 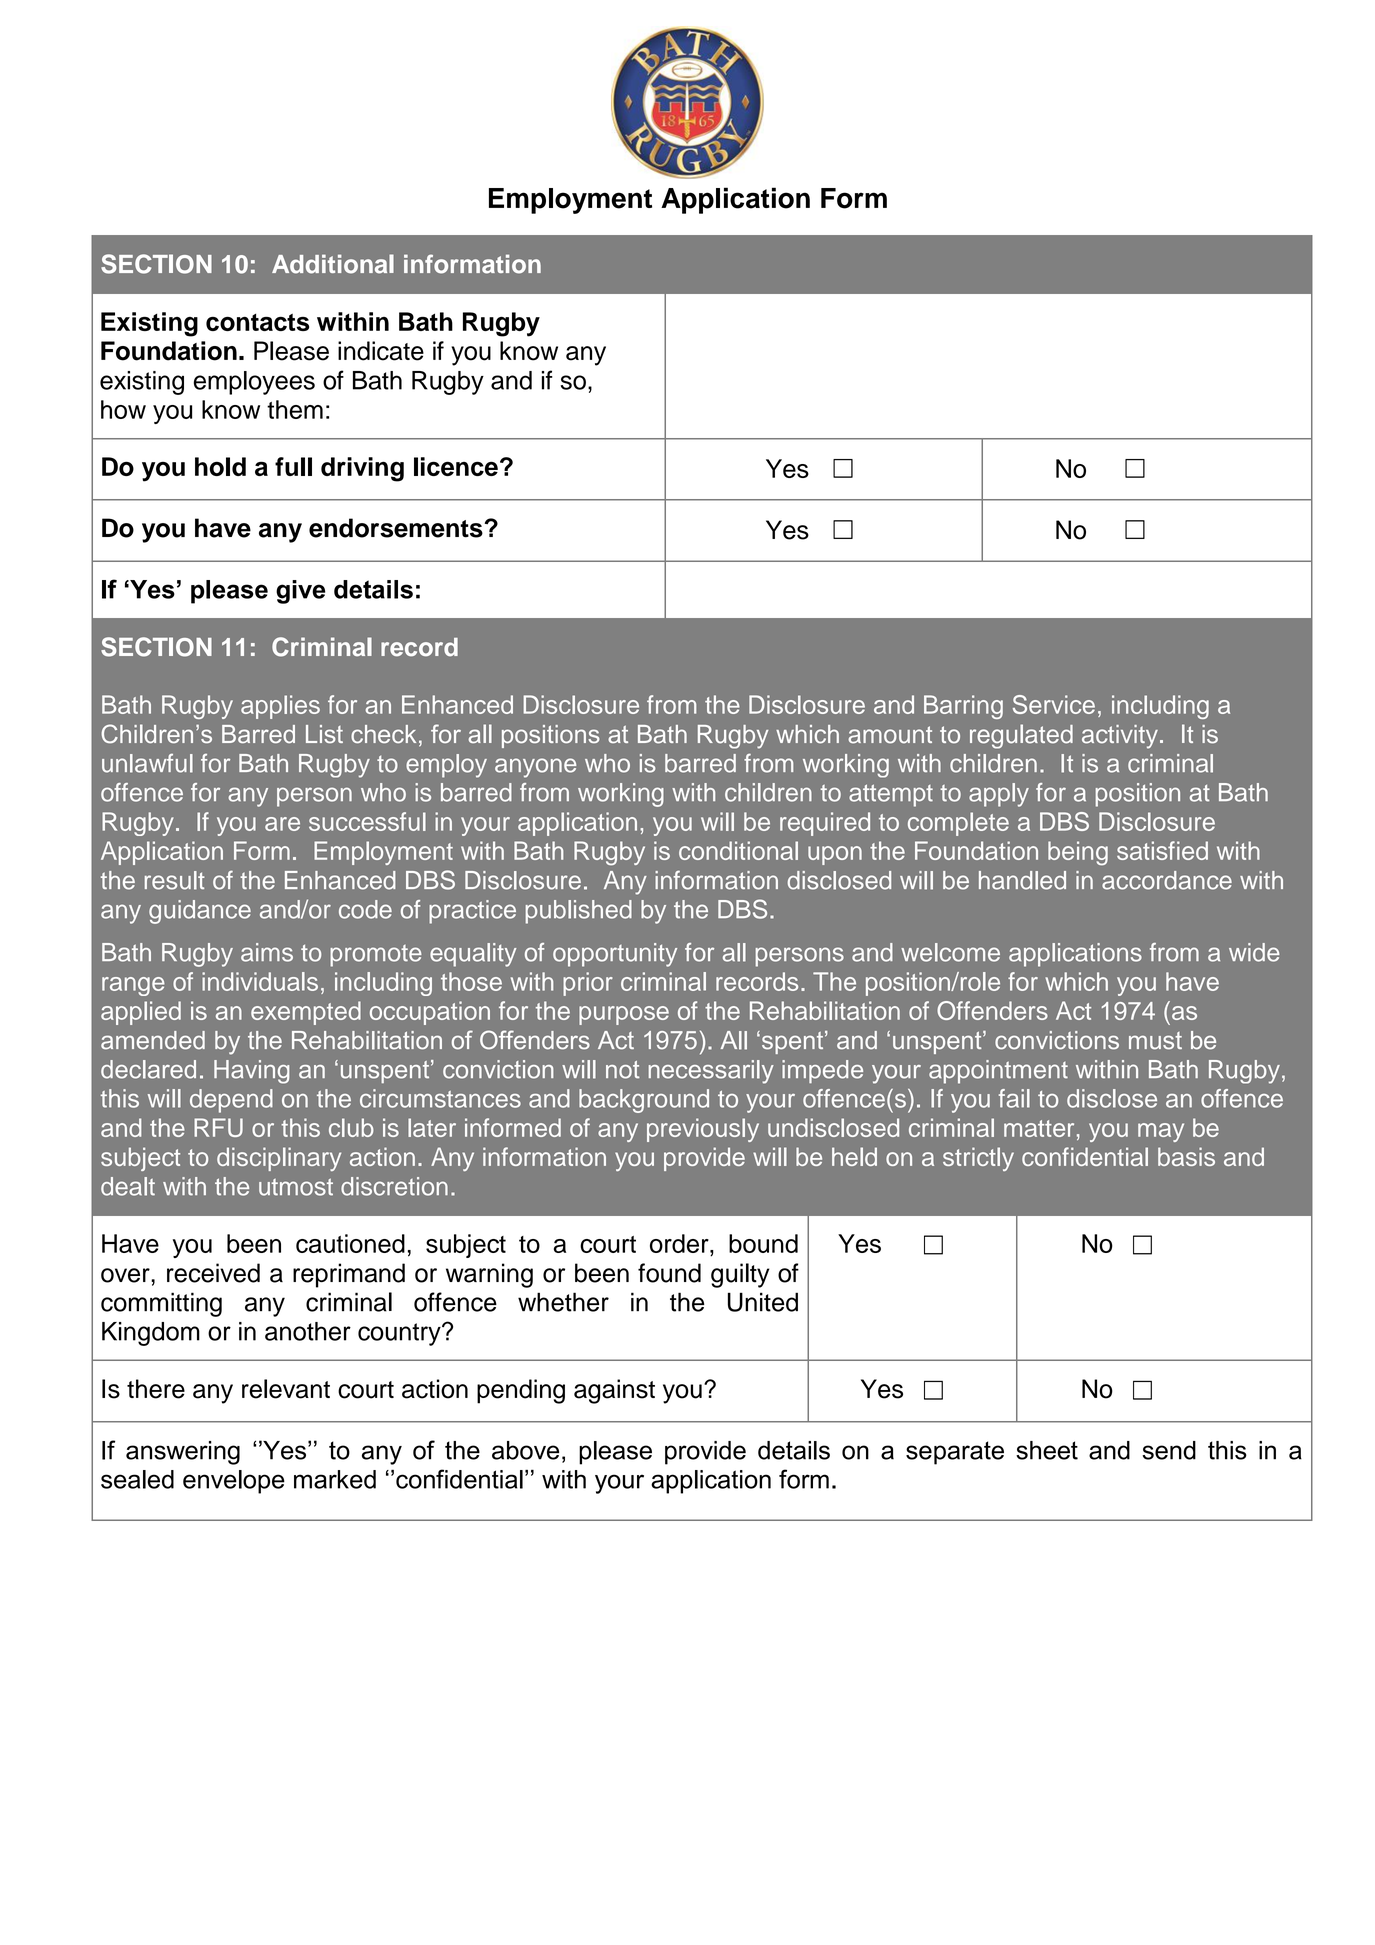 What do you see at coordinates (535, 768) in the image?
I see `anyone` at bounding box center [535, 768].
